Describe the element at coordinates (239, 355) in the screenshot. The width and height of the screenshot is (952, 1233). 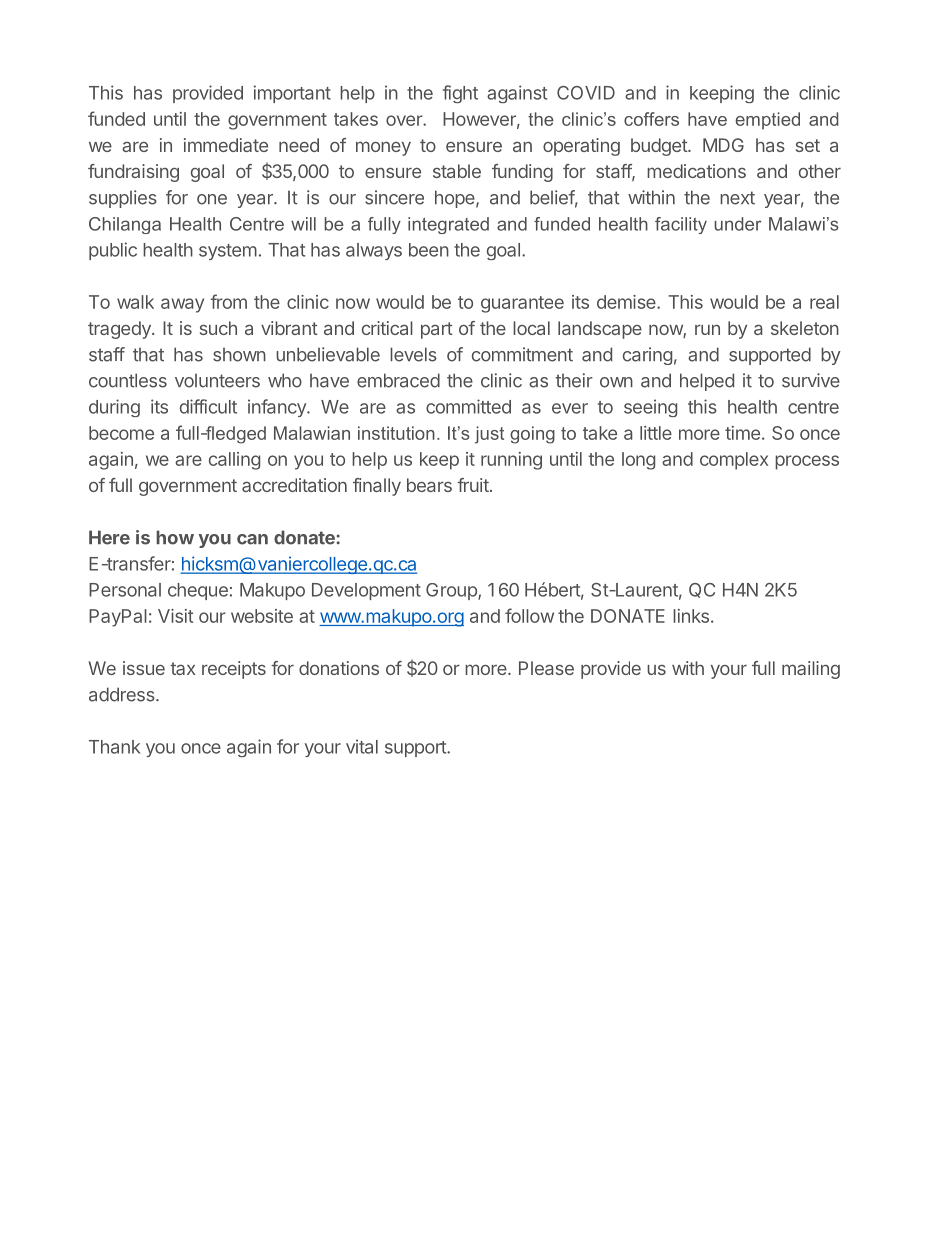
I see `shown` at that location.
